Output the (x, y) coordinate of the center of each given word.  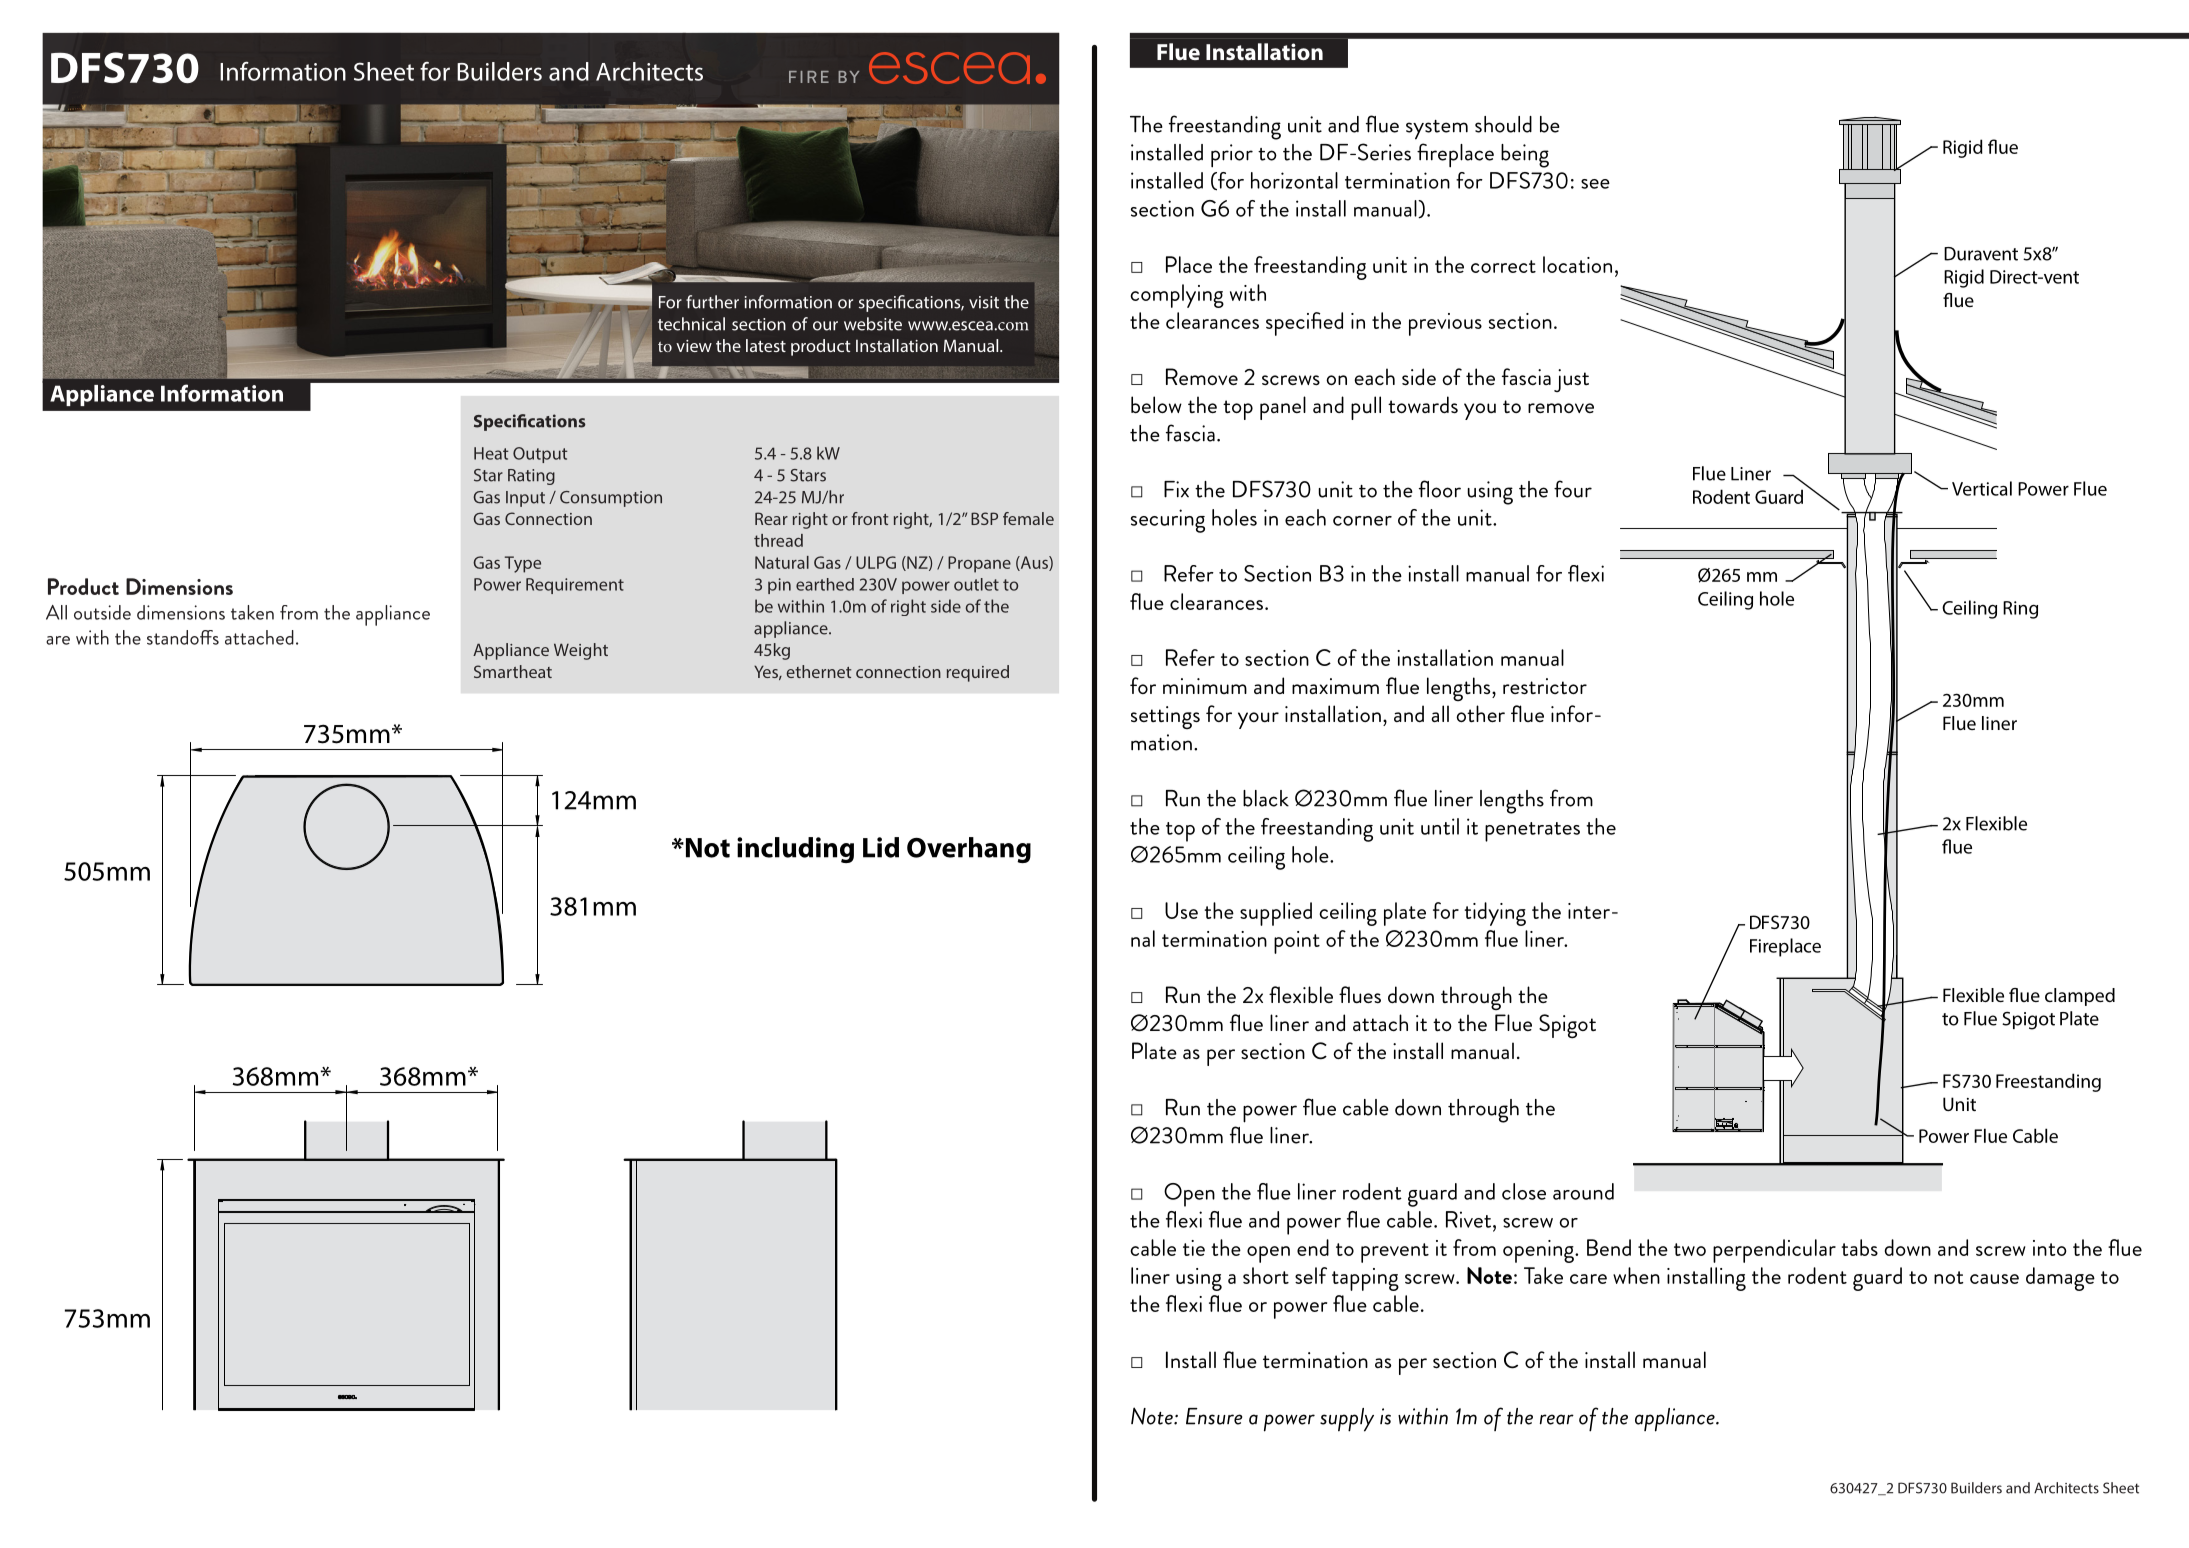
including (795, 850)
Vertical (1982, 488)
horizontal (1294, 180)
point (1297, 942)
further (712, 302)
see (1595, 184)
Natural (782, 562)
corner (1362, 521)
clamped (2080, 997)
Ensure (1214, 1416)
